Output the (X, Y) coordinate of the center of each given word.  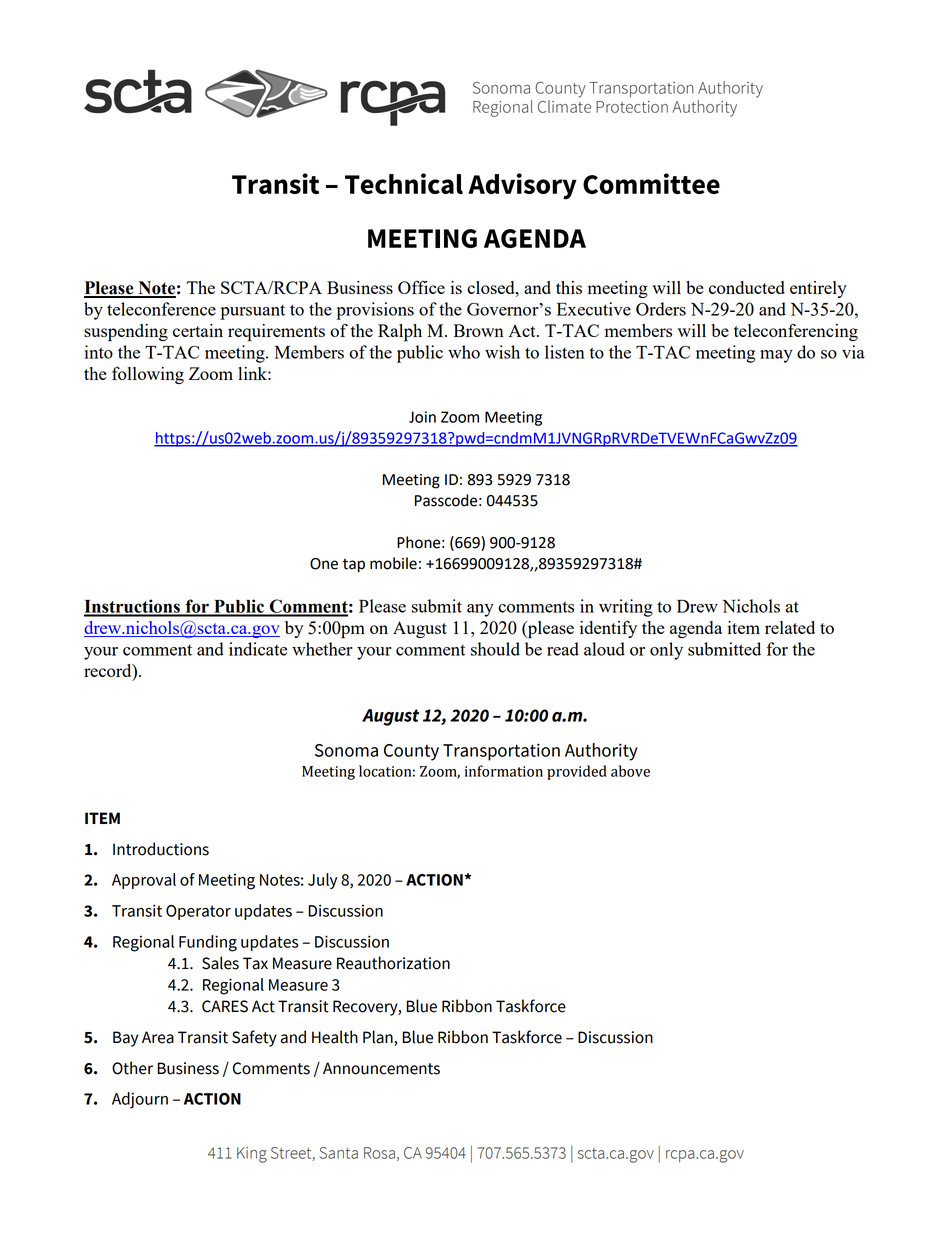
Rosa (379, 1153)
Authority (601, 752)
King (252, 1155)
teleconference (161, 309)
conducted (747, 287)
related (790, 627)
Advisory (522, 186)
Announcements (381, 1068)
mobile (393, 563)
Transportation (501, 752)
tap (354, 566)
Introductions (161, 849)
